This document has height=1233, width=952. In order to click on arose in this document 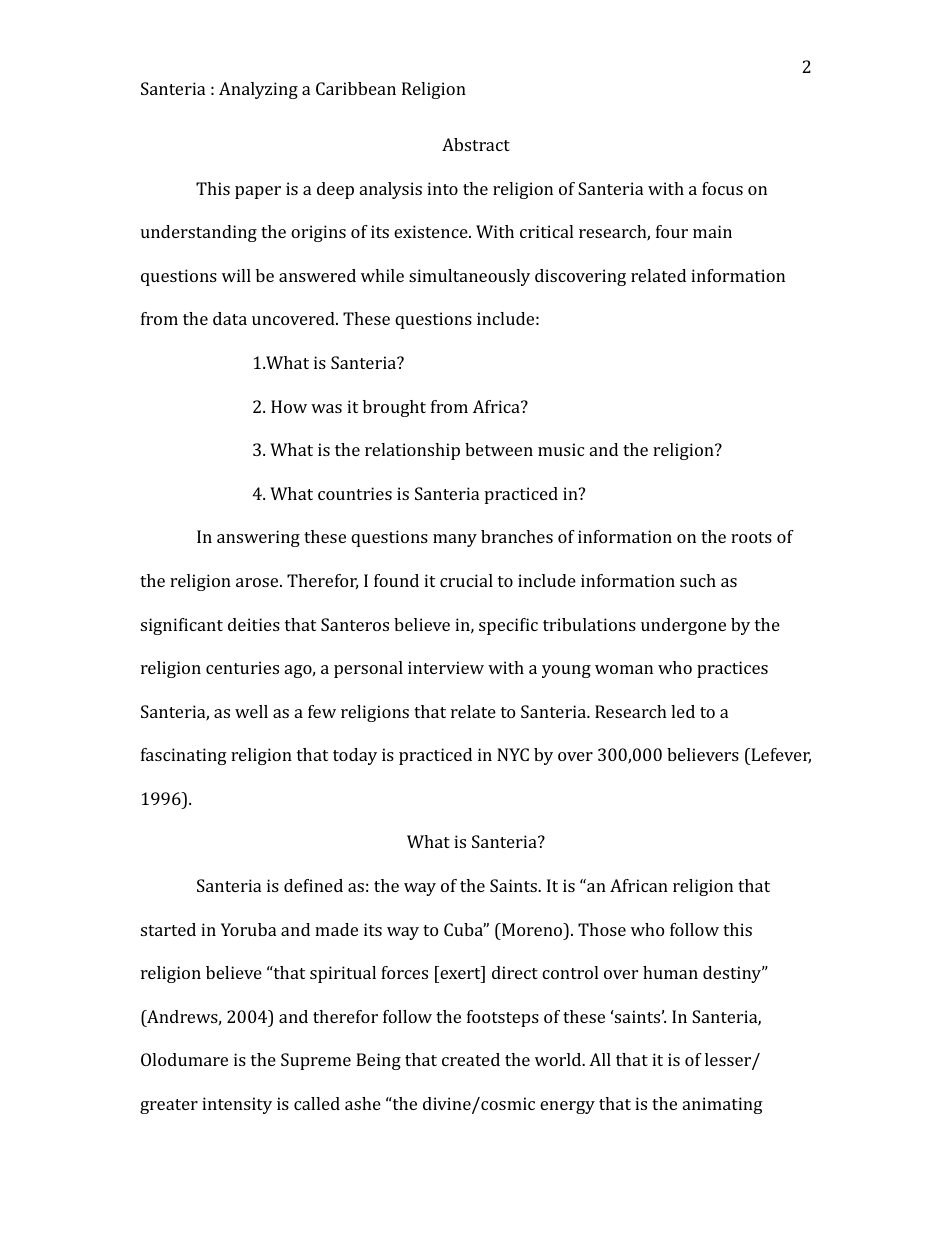, I will do `click(258, 582)`.
